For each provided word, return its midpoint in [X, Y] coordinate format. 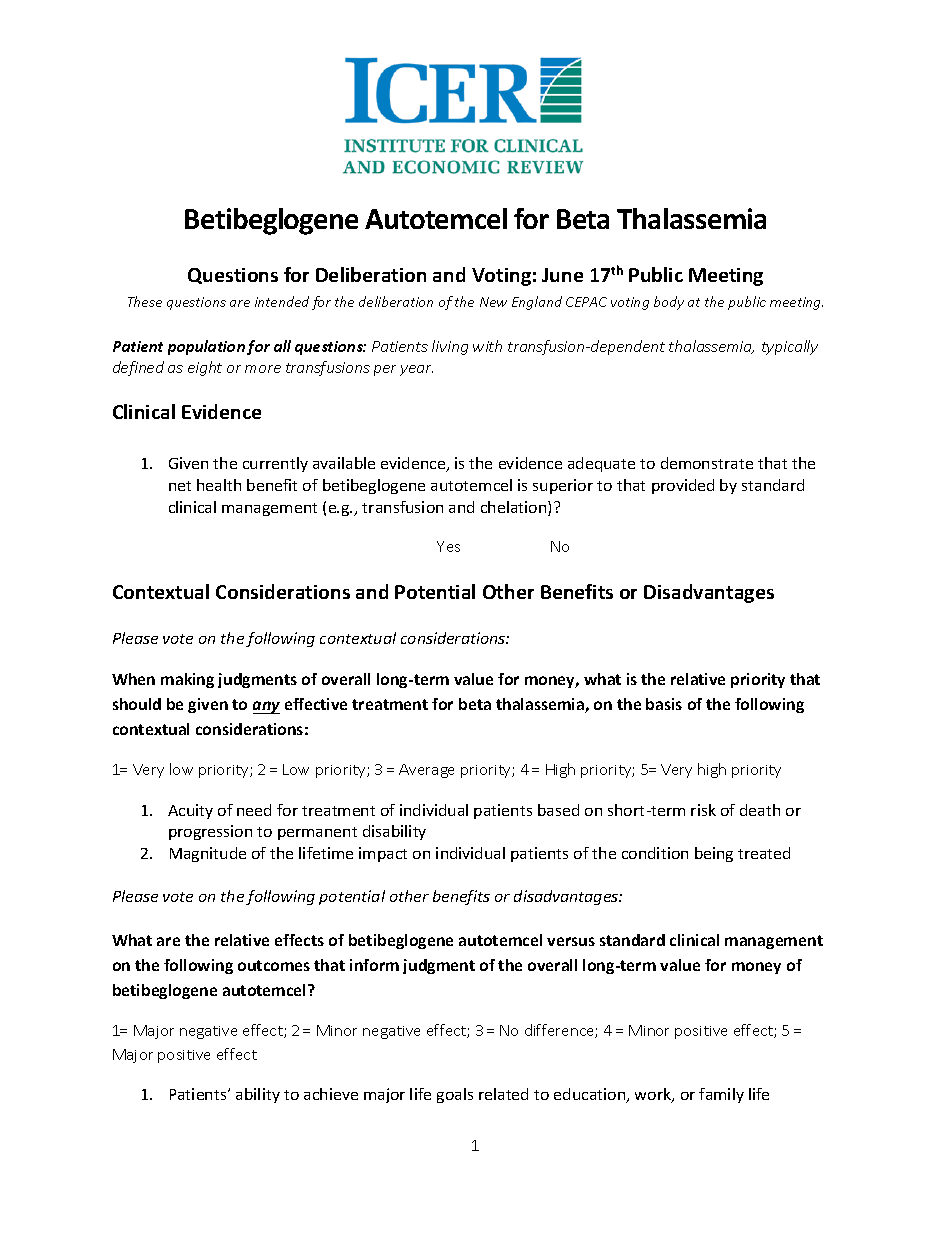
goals [455, 1095]
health [219, 485]
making [187, 680]
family [721, 1095]
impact [383, 854]
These [145, 301]
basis [664, 704]
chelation [515, 508]
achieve [331, 1094]
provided [683, 486]
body [669, 303]
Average [426, 771]
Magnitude [208, 854]
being [714, 854]
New [493, 302]
